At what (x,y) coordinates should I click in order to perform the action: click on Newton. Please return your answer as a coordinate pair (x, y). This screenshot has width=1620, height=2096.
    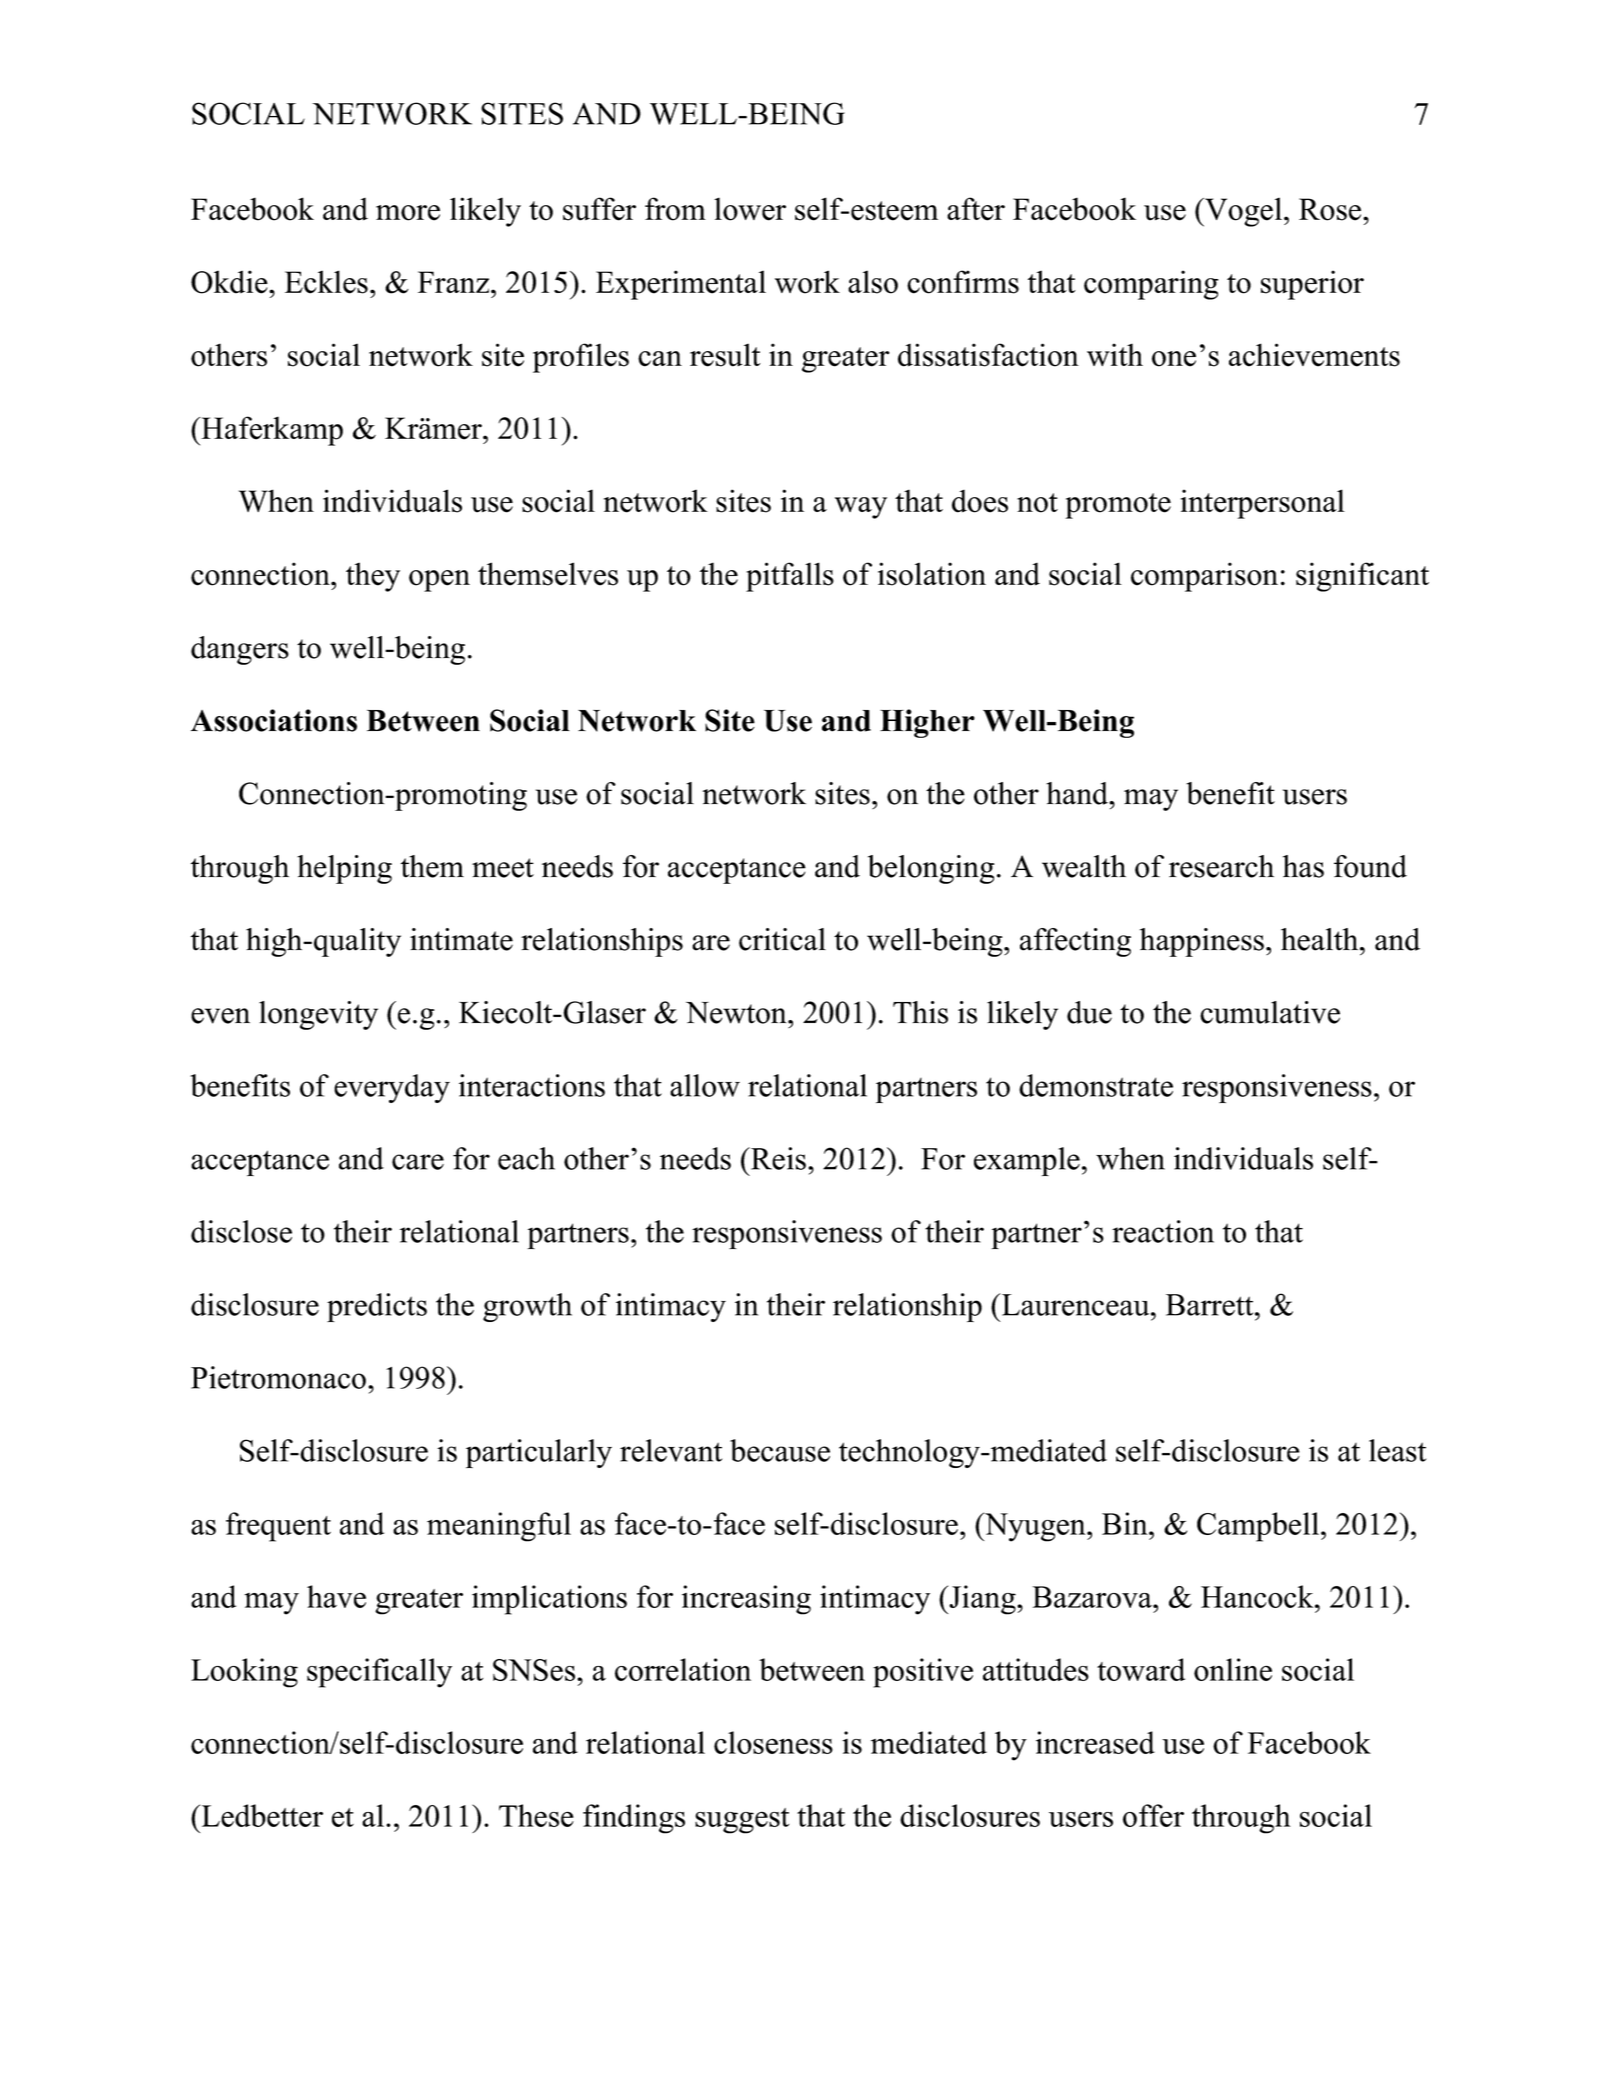
    Looking at the image, I should click on (737, 1013).
